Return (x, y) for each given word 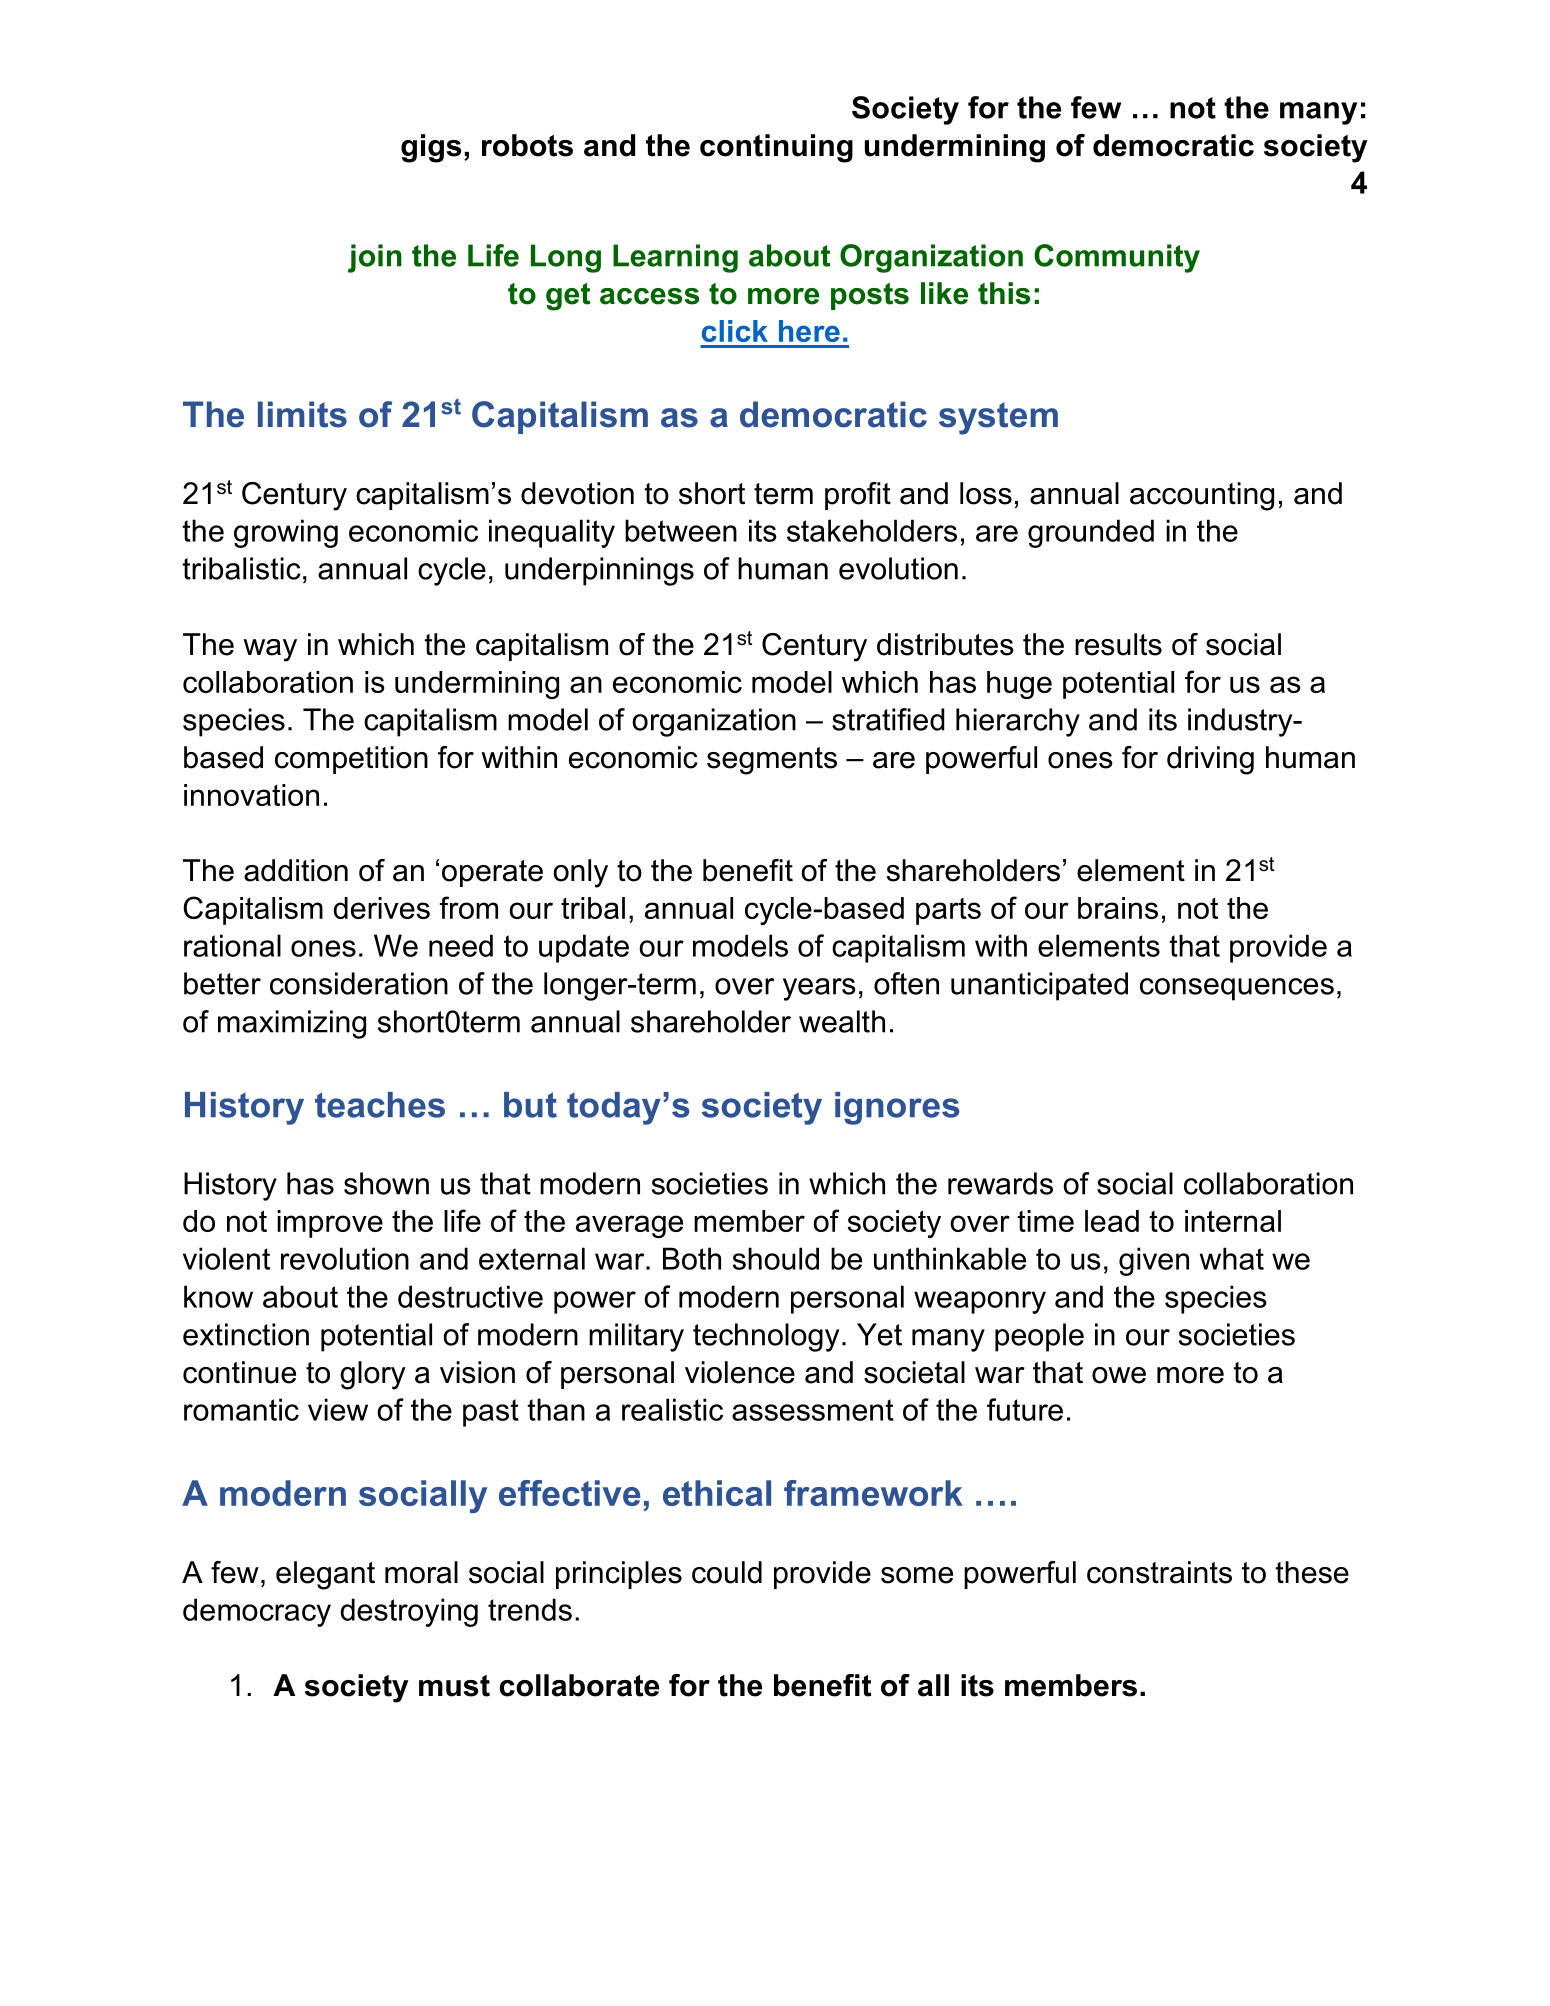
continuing (776, 148)
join (375, 258)
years (819, 989)
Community (1117, 258)
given (1154, 1261)
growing (286, 533)
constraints (1159, 1572)
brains (1118, 908)
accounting (1202, 496)
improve (330, 1224)
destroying (409, 1612)
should (776, 1258)
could (727, 1572)
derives (382, 908)
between (681, 530)
